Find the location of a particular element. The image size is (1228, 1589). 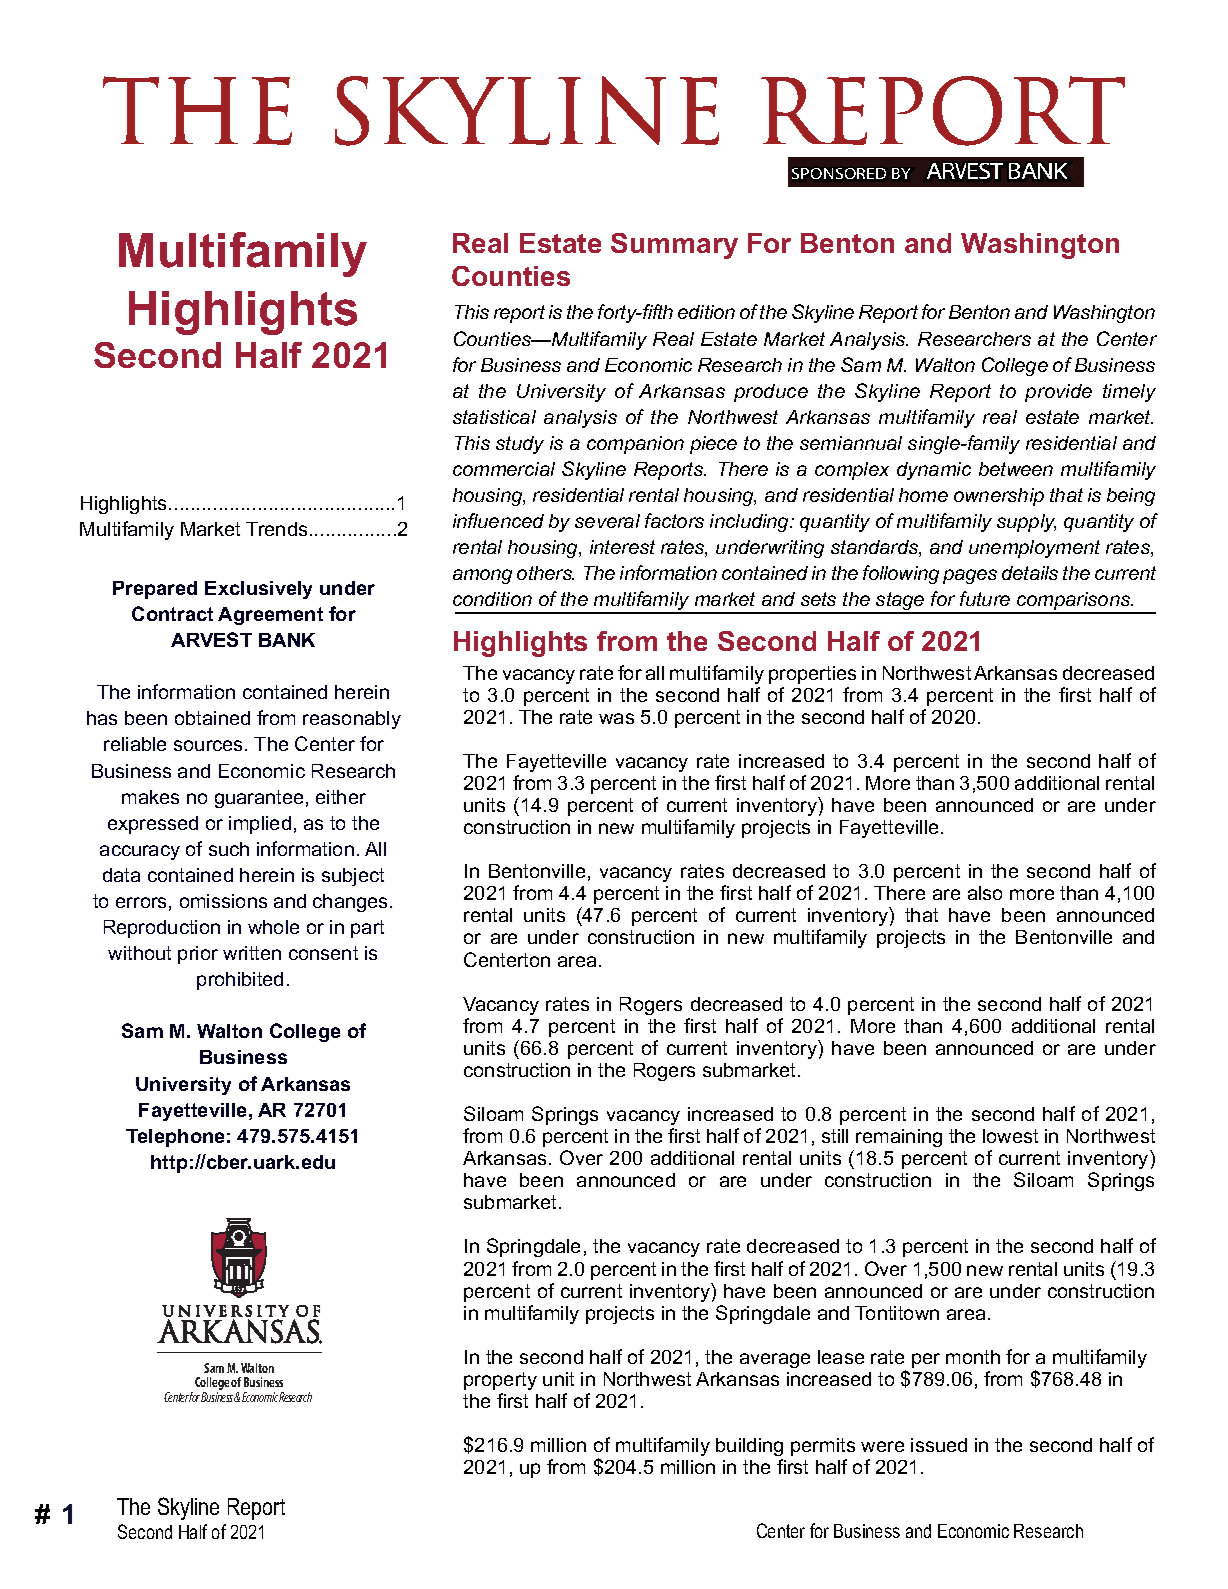

property is located at coordinates (500, 1381).
